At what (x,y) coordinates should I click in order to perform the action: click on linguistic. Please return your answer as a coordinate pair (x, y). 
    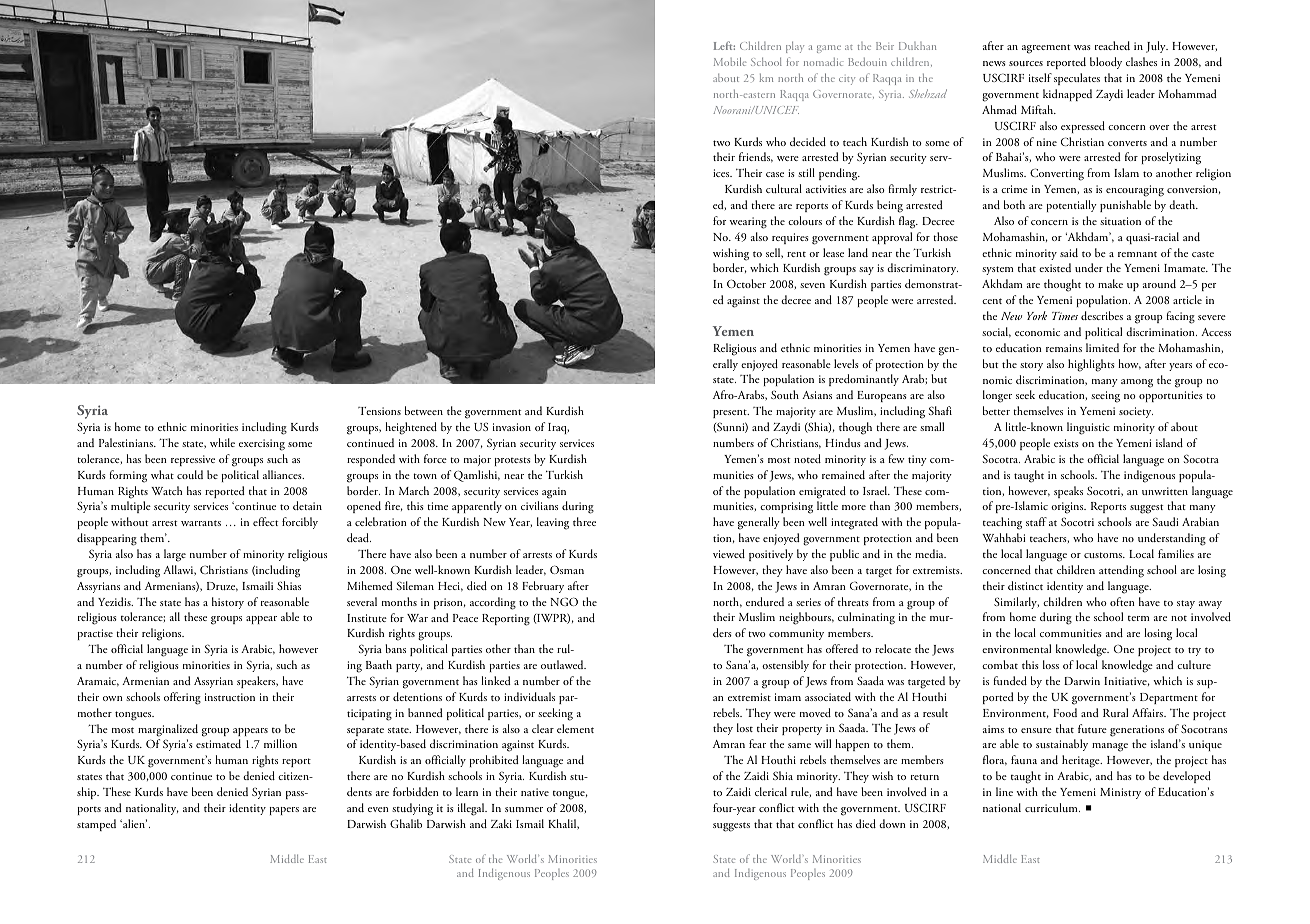
    Looking at the image, I should click on (1088, 428).
